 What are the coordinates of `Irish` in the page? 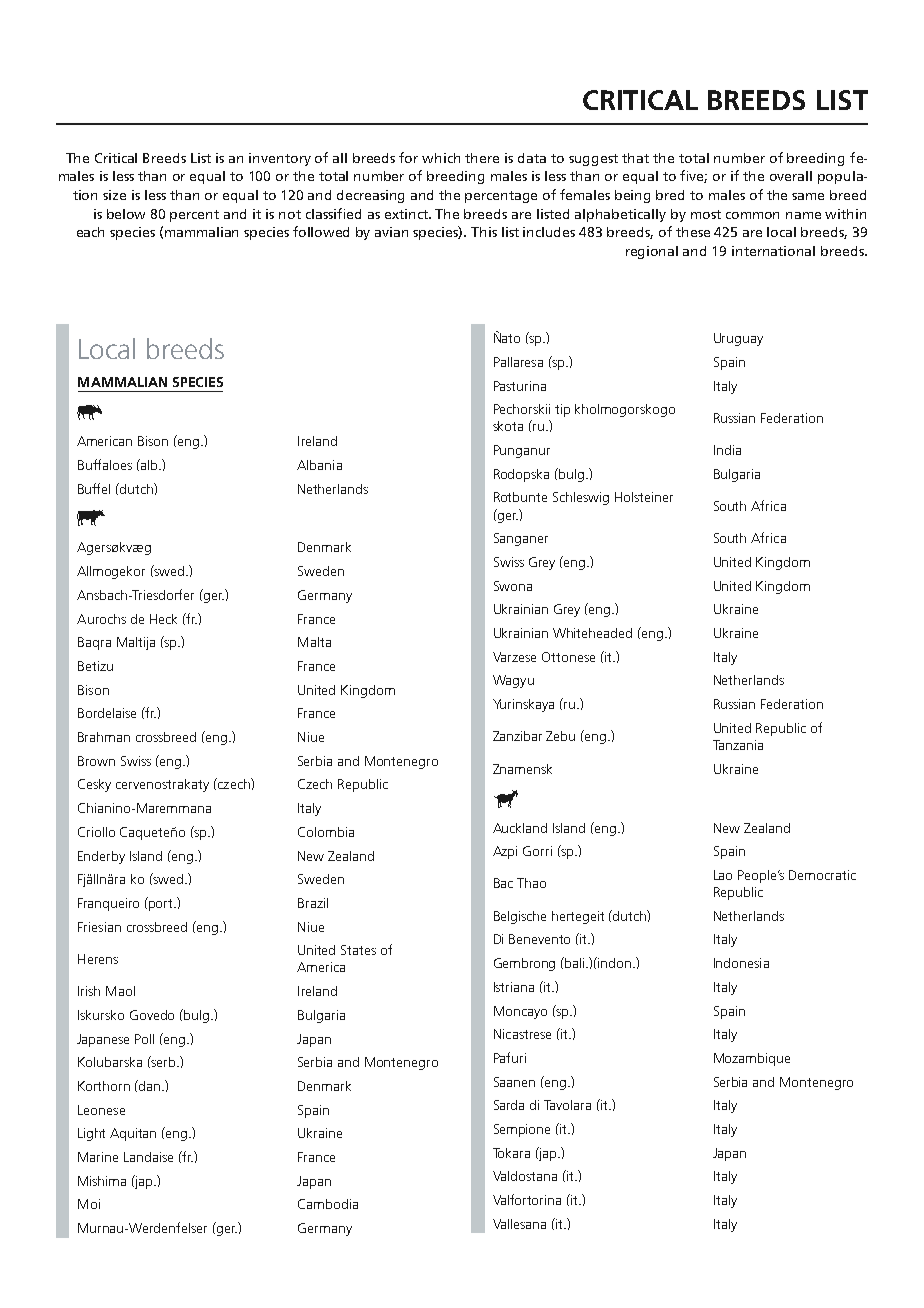 It's located at (89, 991).
